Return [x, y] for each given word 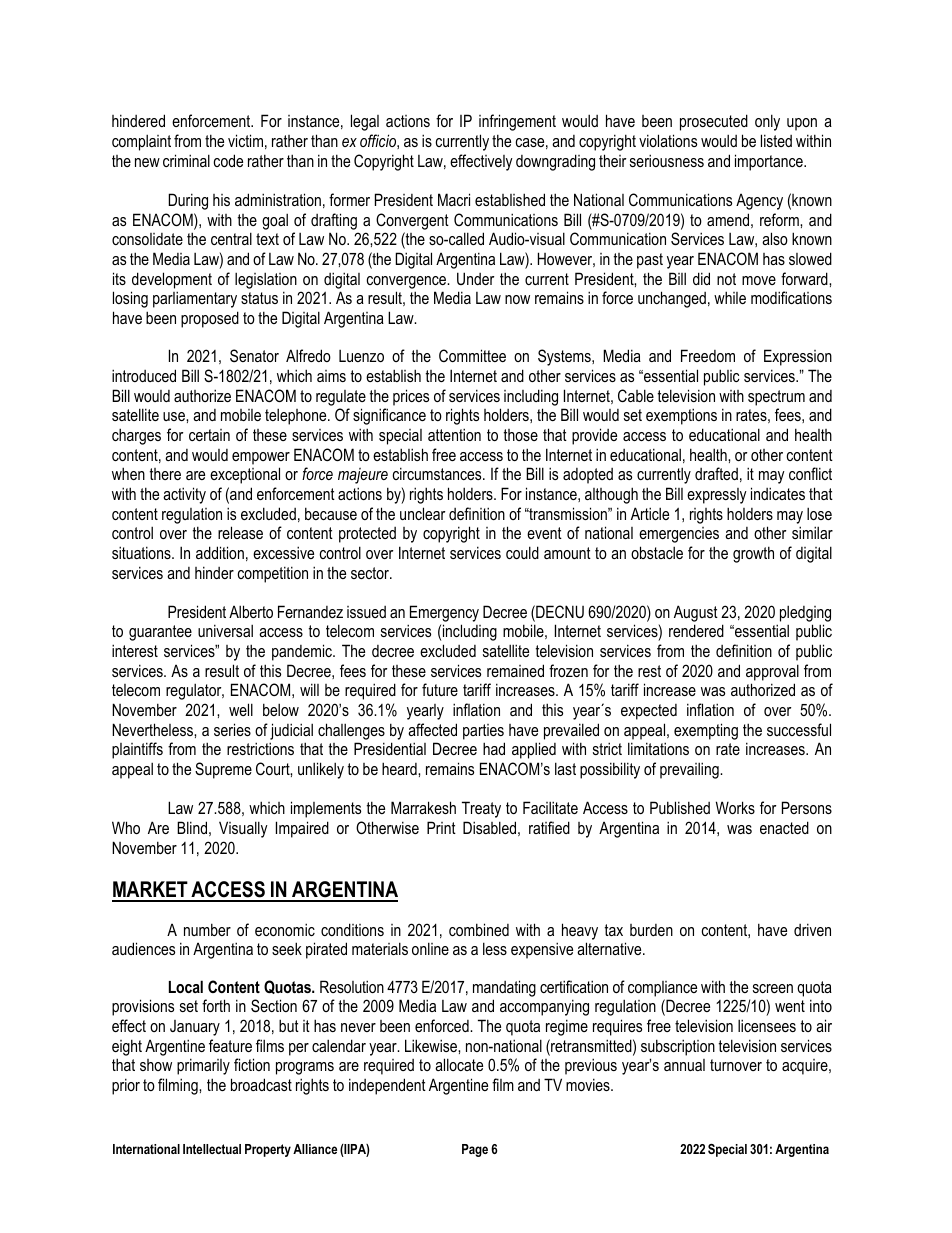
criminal [186, 160]
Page [475, 1150]
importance [770, 162]
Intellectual [212, 1149]
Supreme [223, 770]
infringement [517, 122]
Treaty [481, 809]
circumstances [438, 473]
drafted [716, 473]
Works [735, 807]
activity [184, 495]
